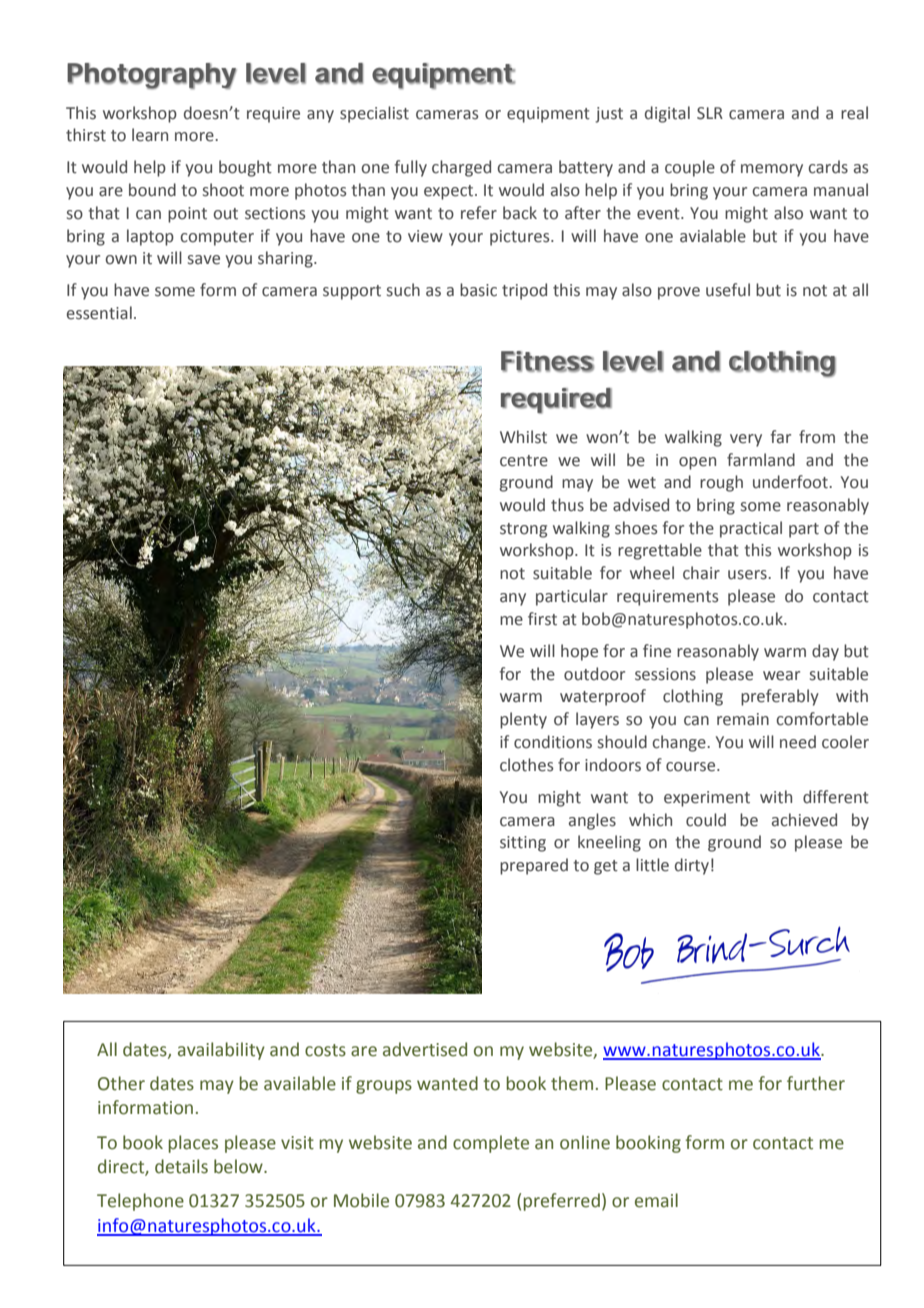 The width and height of the screenshot is (924, 1308). I want to click on strong, so click(523, 530).
